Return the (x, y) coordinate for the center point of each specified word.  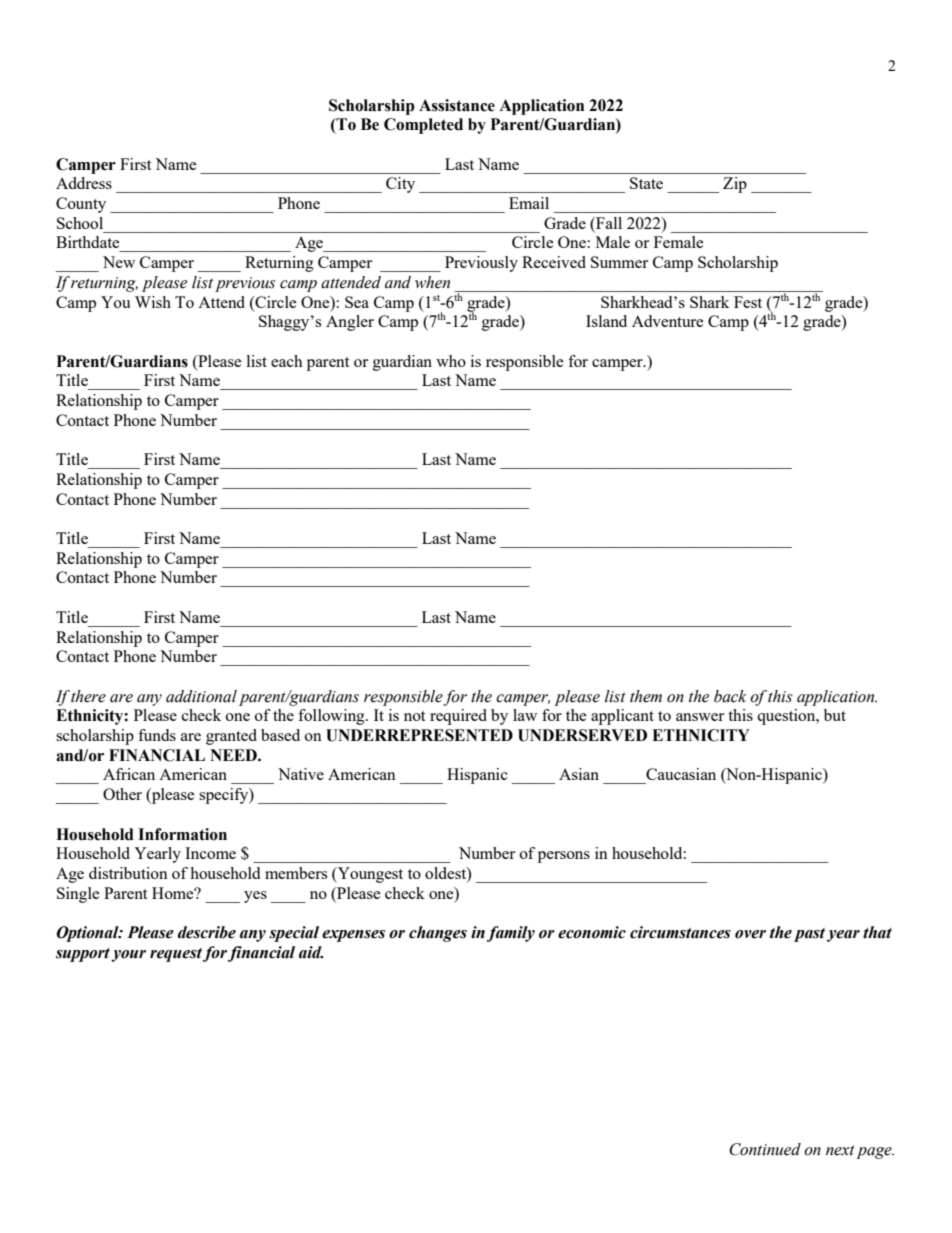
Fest (748, 302)
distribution (128, 873)
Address (84, 183)
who (451, 361)
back (730, 696)
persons (564, 857)
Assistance (457, 105)
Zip (735, 185)
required (458, 717)
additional (201, 696)
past (809, 935)
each (287, 361)
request (176, 955)
